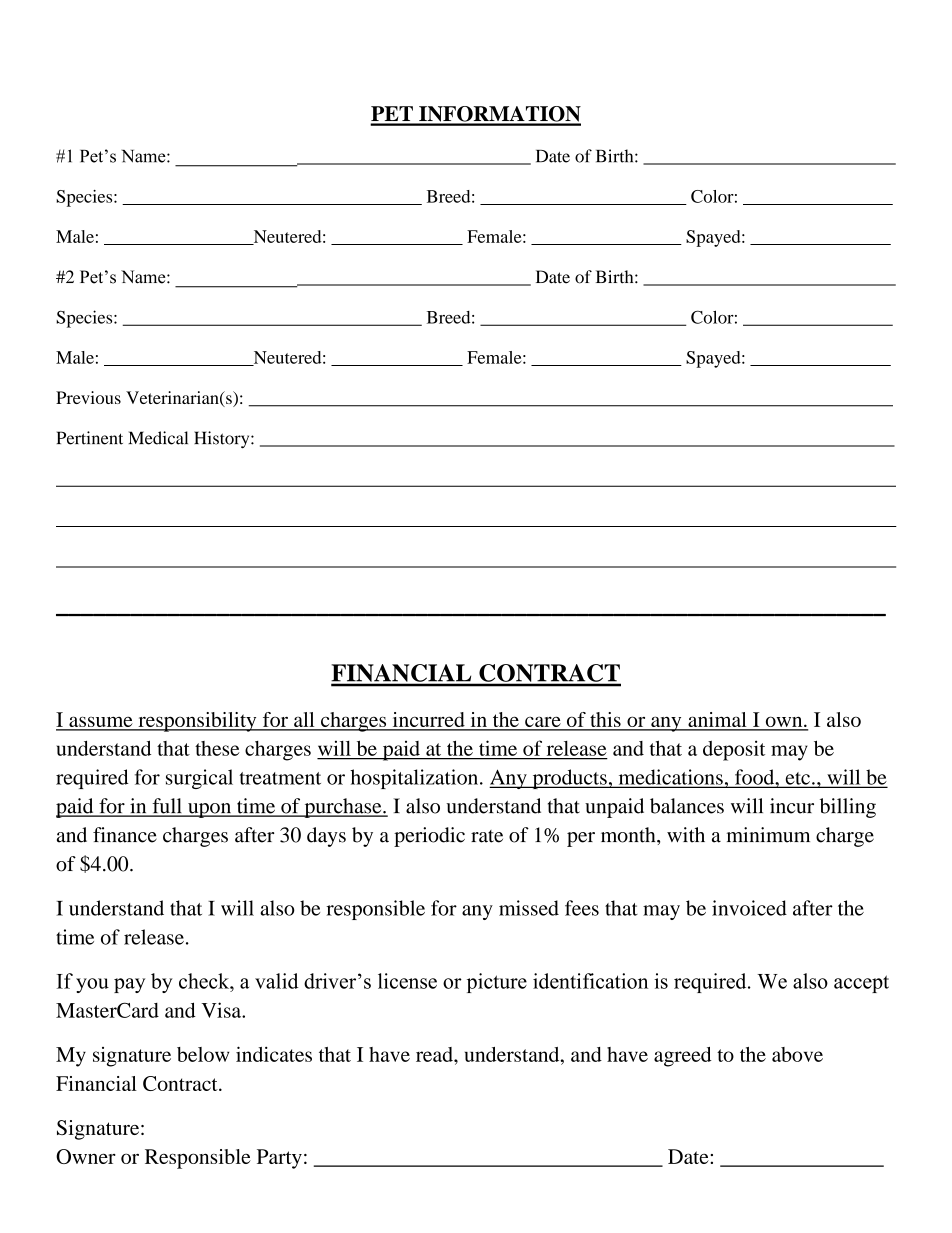 This screenshot has height=1233, width=952. Describe the element at coordinates (734, 750) in the screenshot. I see `deposit` at that location.
